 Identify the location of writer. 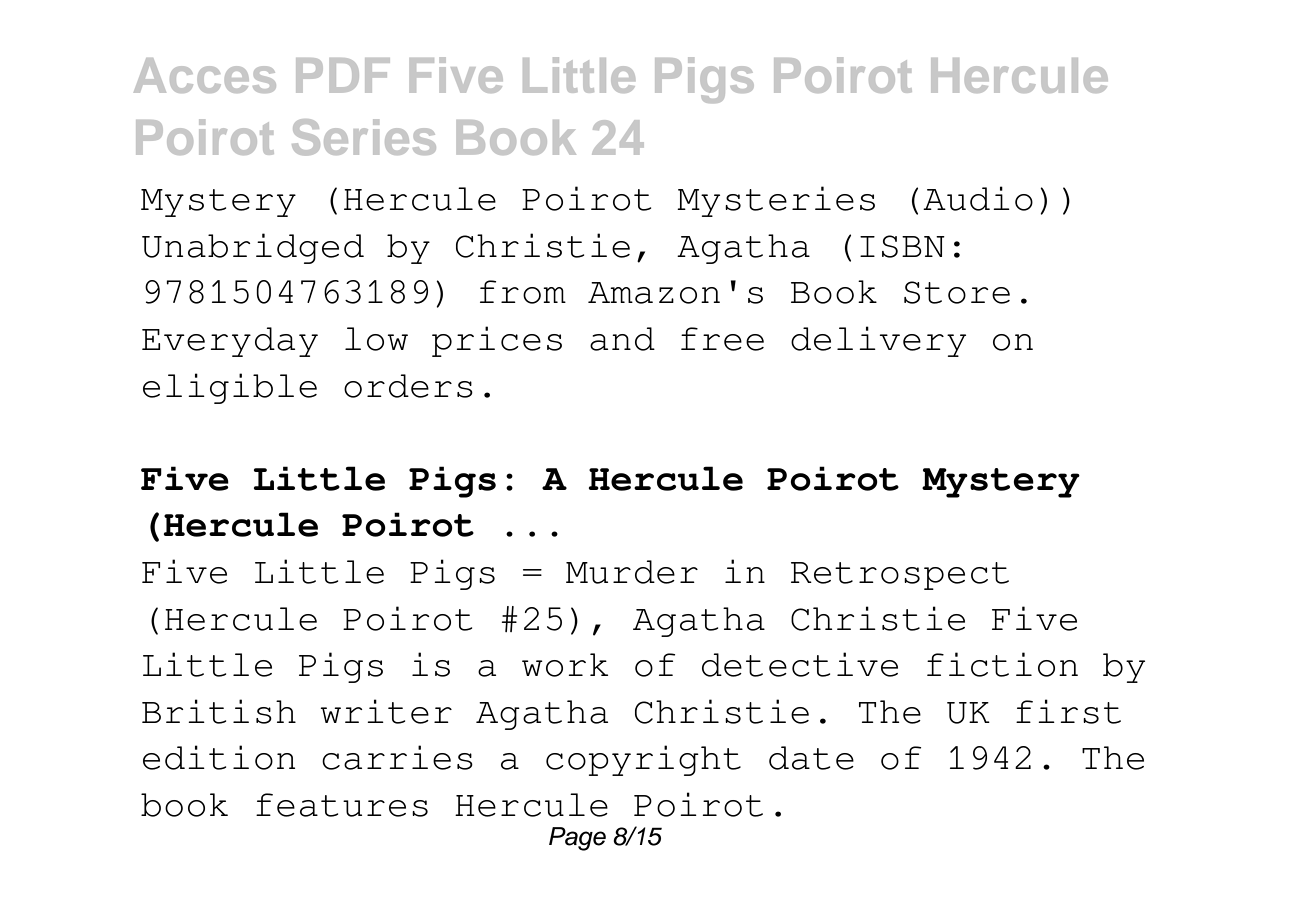
(386, 711).
